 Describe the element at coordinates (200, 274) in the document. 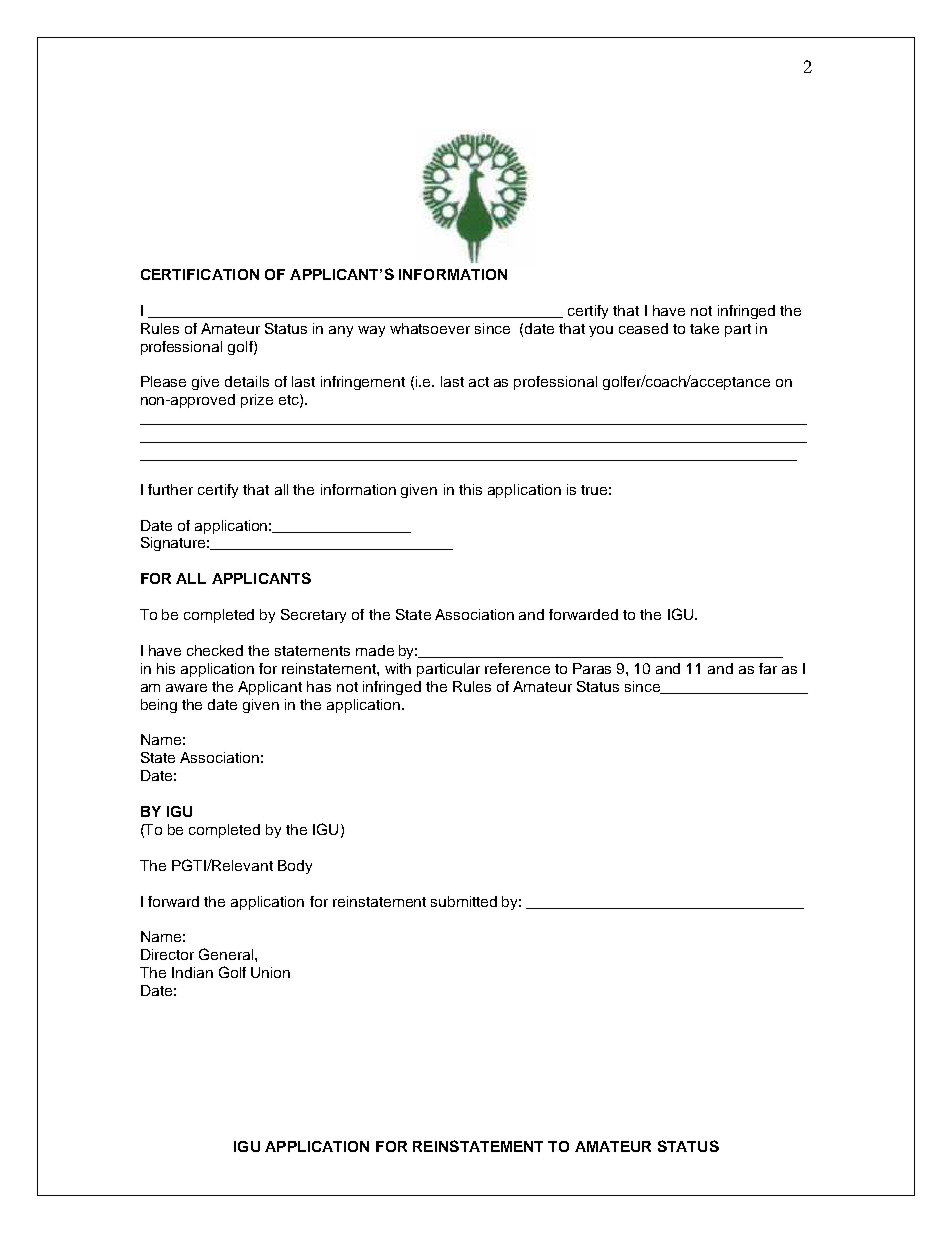

I see `CERTIFICATION` at that location.
